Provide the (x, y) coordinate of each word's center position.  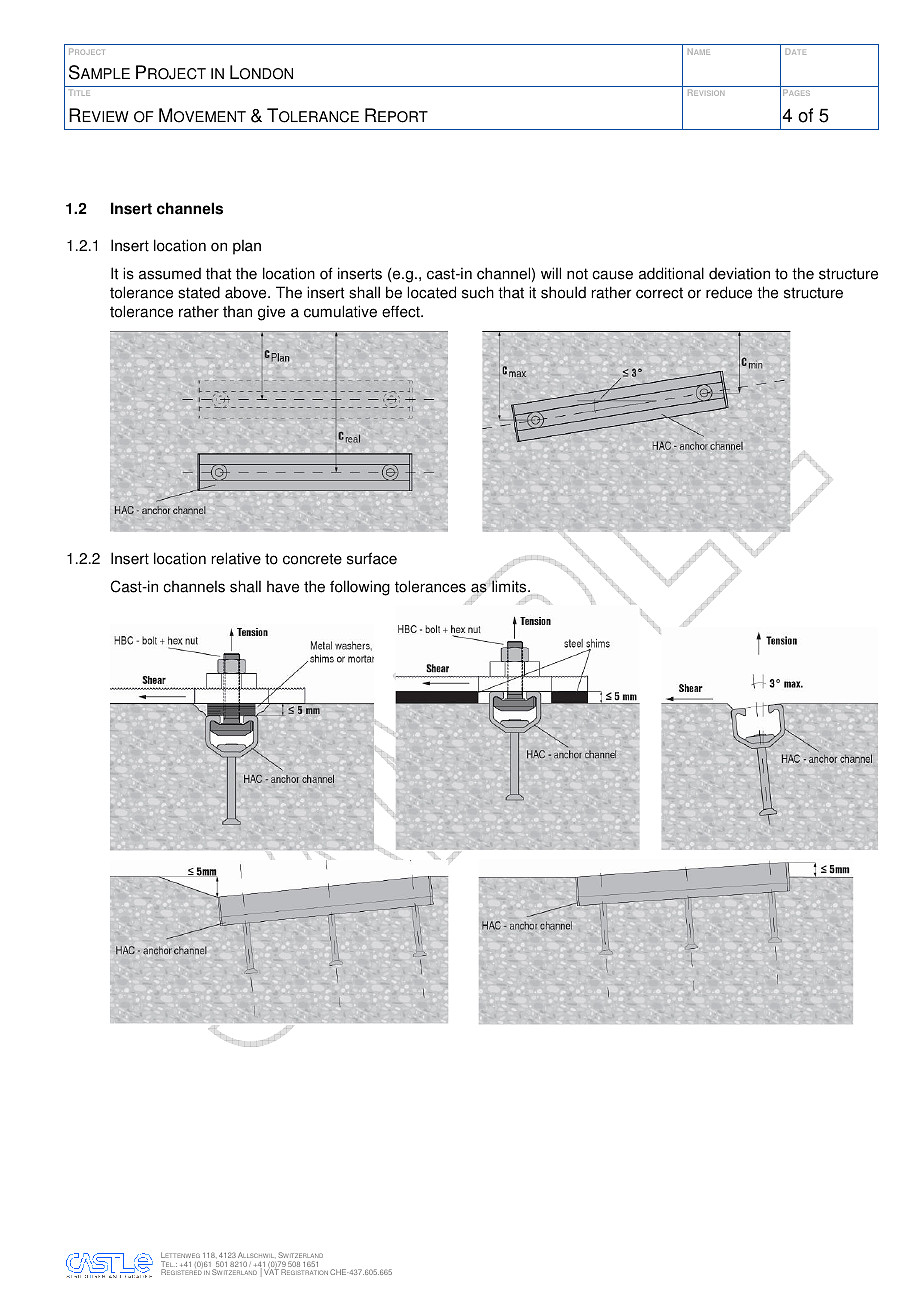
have (283, 587)
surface (372, 558)
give (271, 313)
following (360, 588)
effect (402, 311)
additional (671, 273)
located (431, 292)
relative (236, 558)
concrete (312, 559)
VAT (271, 1272)
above (247, 292)
